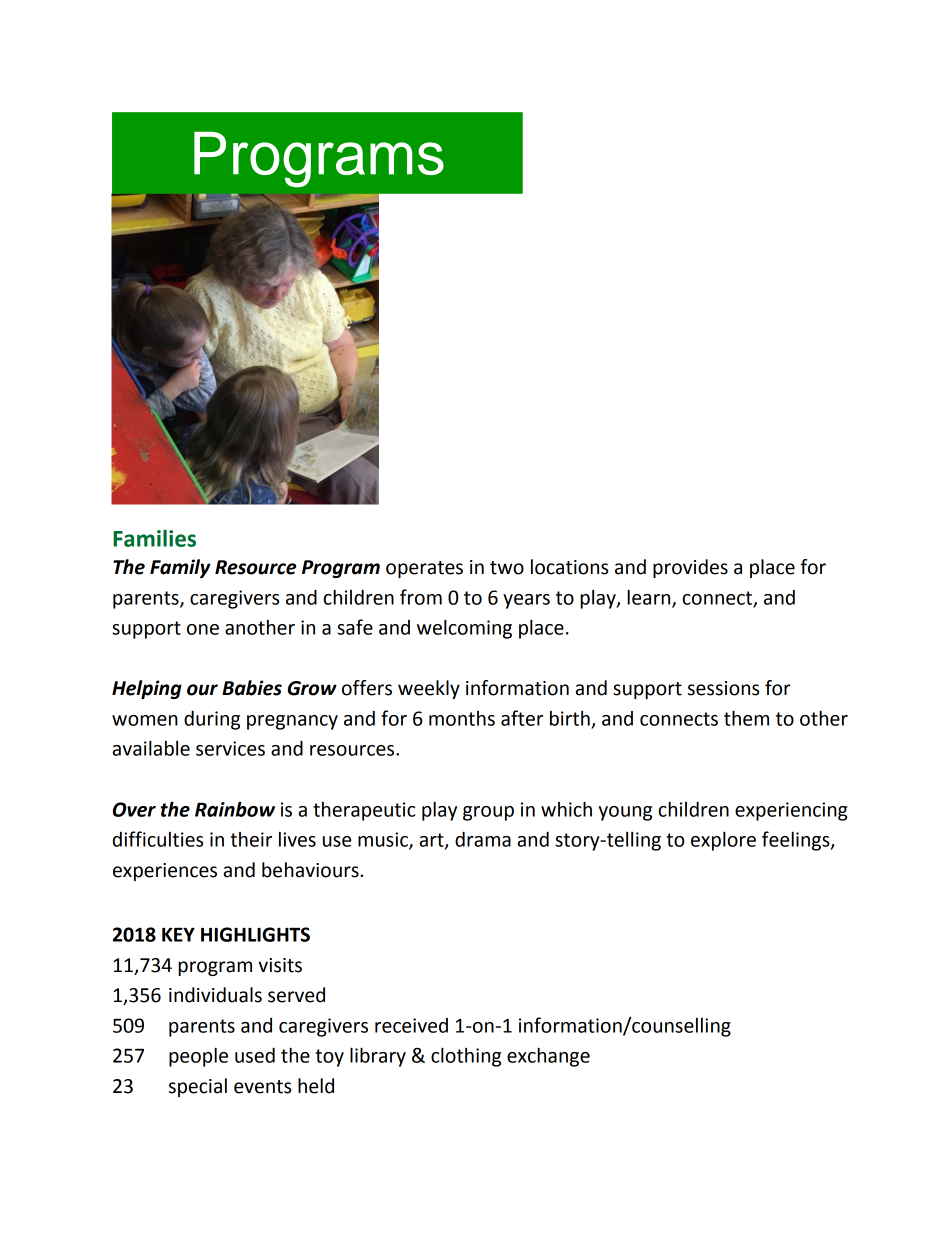  What do you see at coordinates (464, 629) in the page?
I see `welcoming` at bounding box center [464, 629].
